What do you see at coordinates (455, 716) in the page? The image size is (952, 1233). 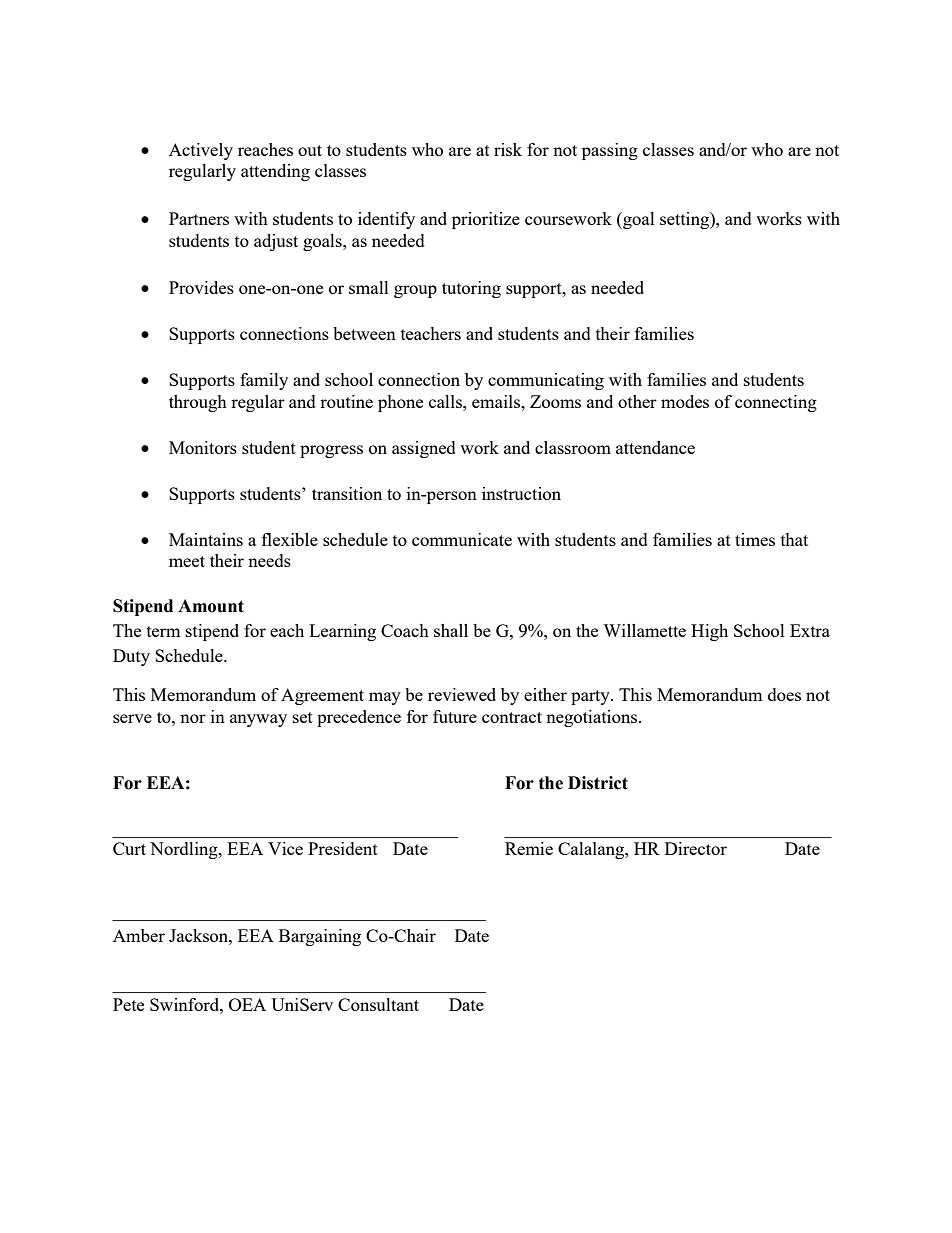 I see `future` at bounding box center [455, 716].
